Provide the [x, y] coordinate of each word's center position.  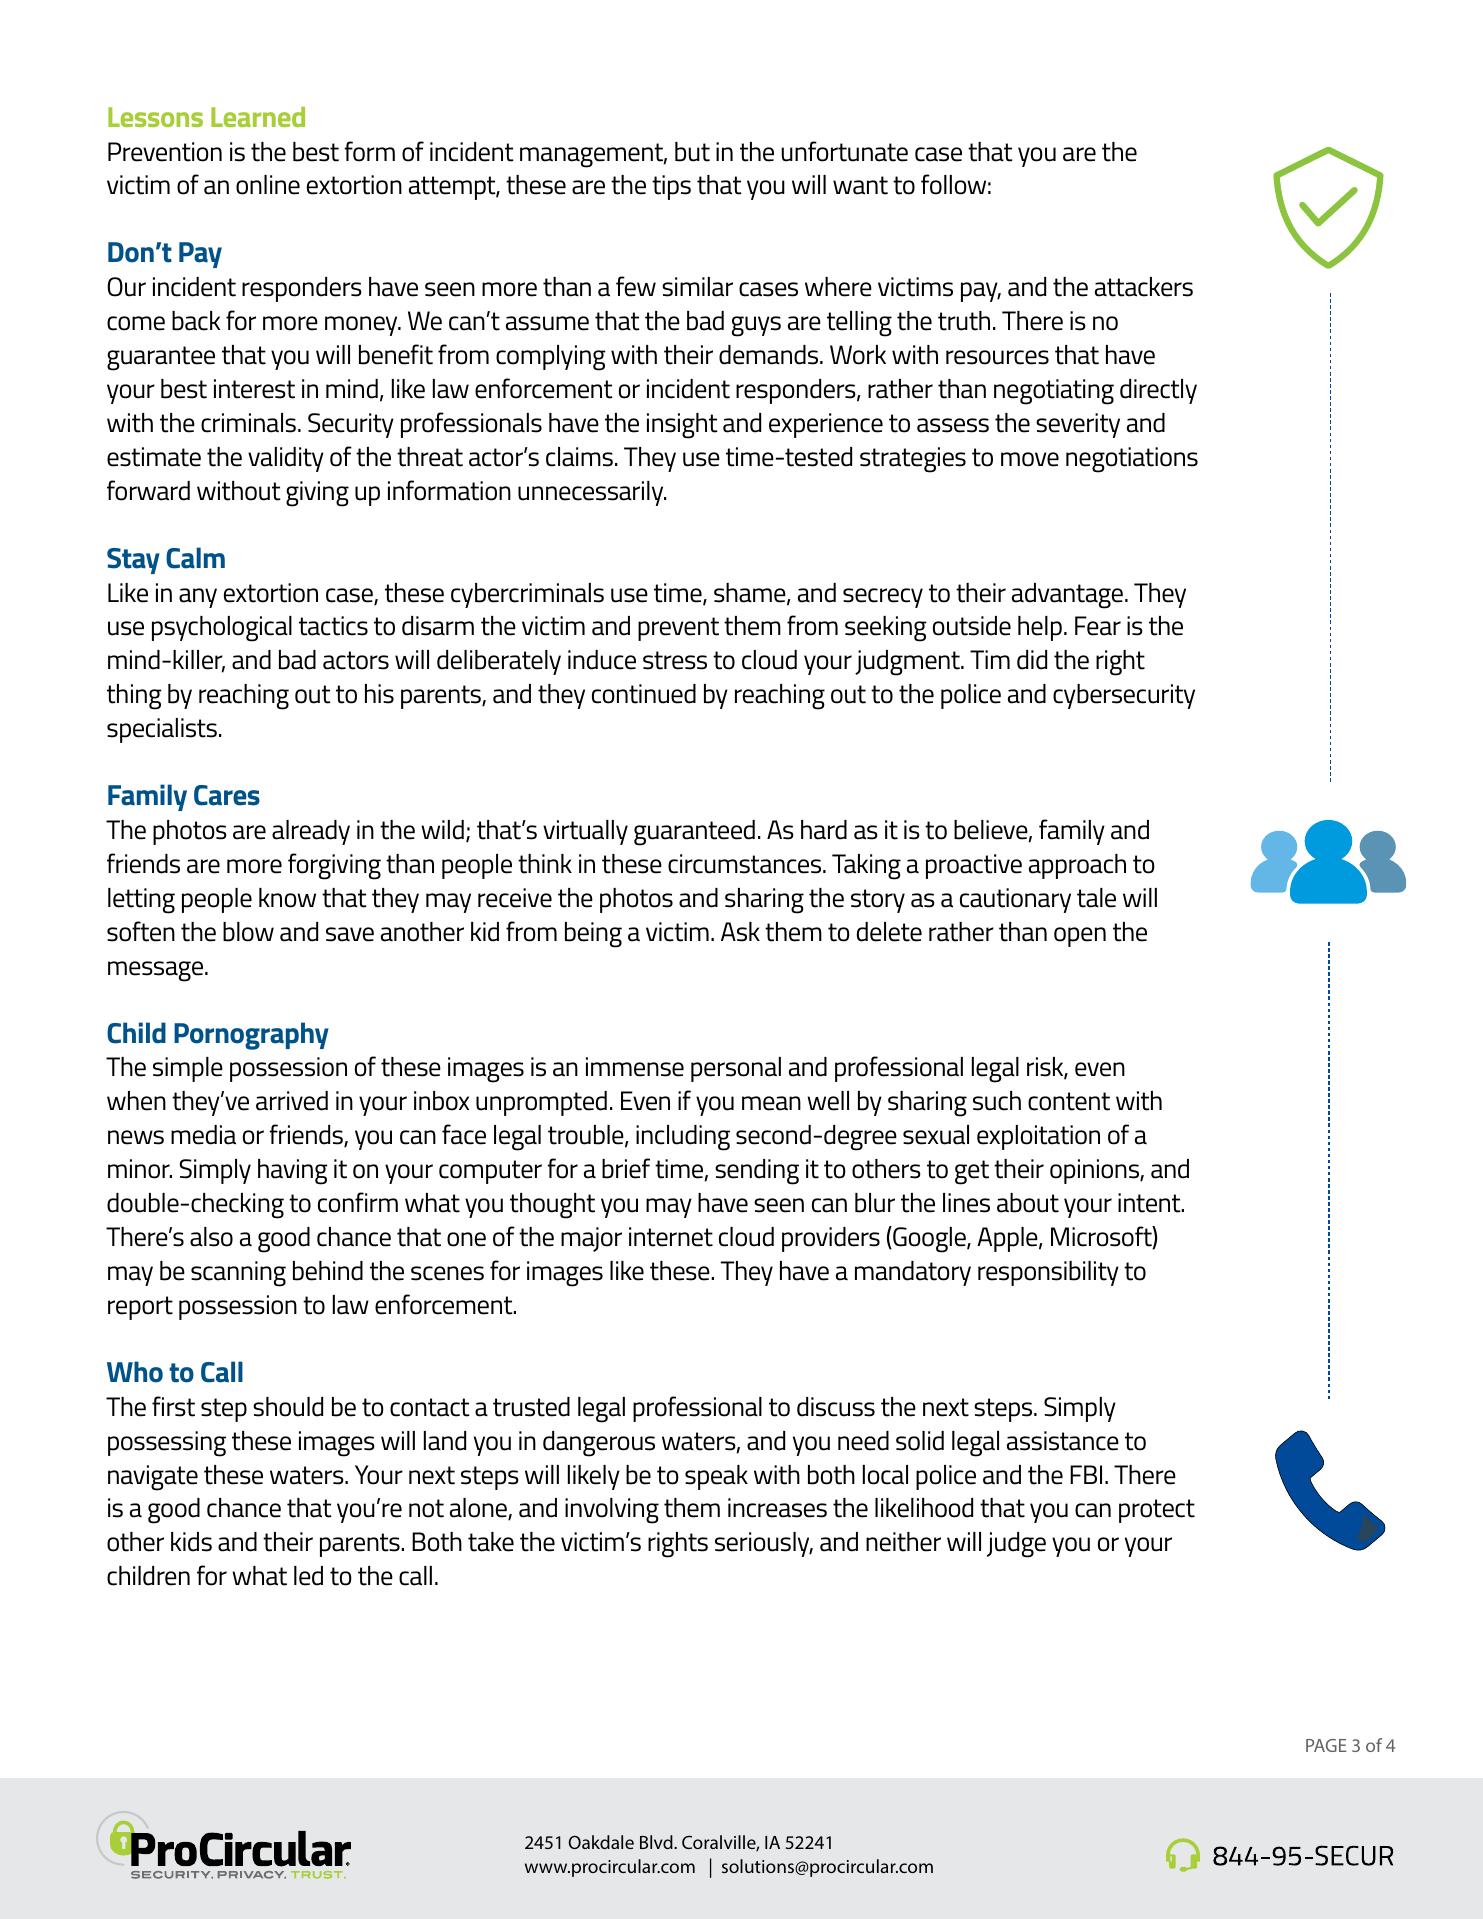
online [268, 185]
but [692, 152]
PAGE [1326, 1745]
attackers [1144, 287]
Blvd [657, 1842]
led [308, 1576]
